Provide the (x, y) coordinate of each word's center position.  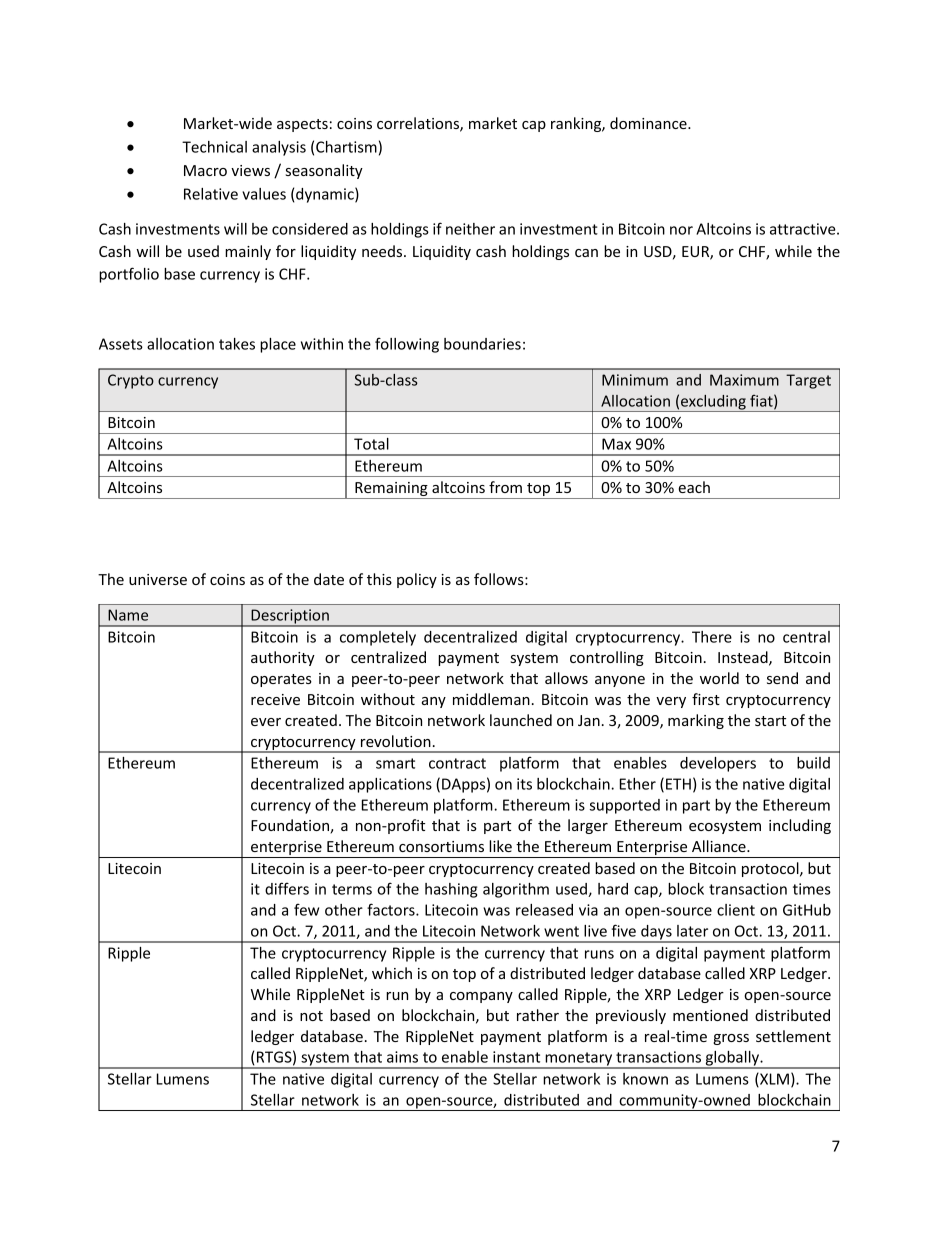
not (311, 1016)
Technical (214, 147)
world (719, 678)
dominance (649, 123)
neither (470, 229)
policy (417, 580)
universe (158, 579)
